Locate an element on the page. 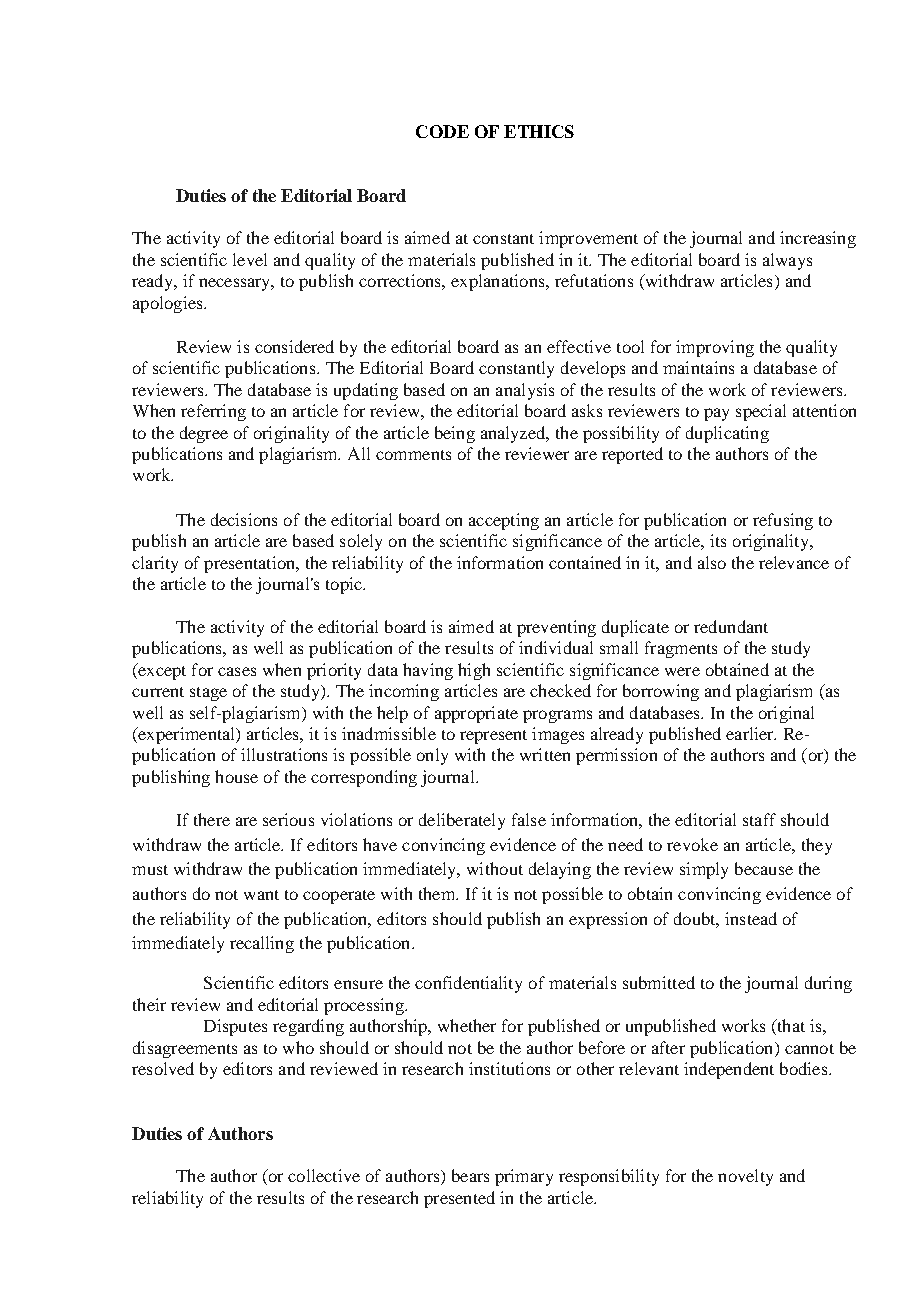 Image resolution: width=924 pixels, height=1308 pixels. decisions is located at coordinates (244, 519).
